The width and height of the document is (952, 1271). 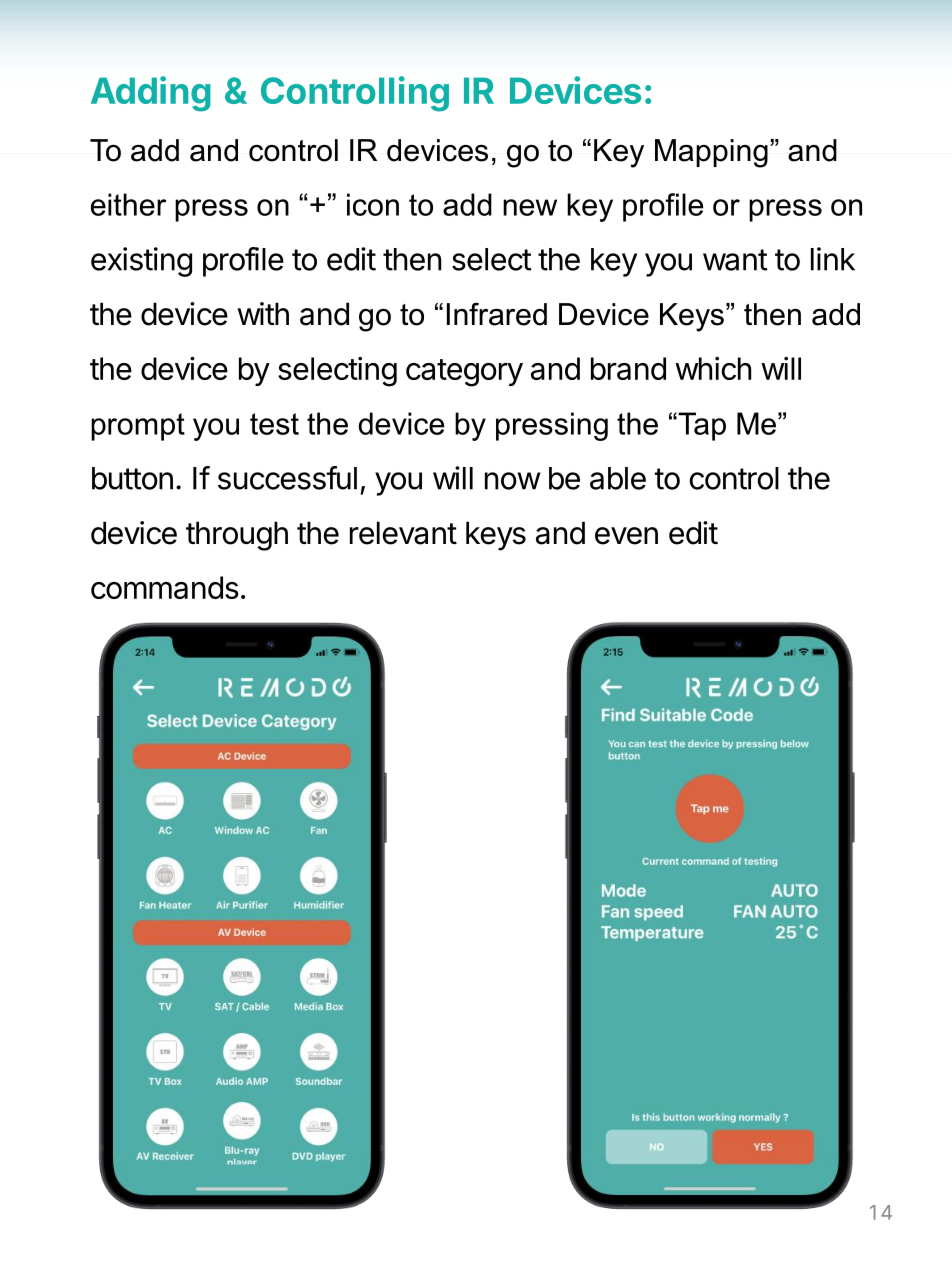 I want to click on new, so click(x=530, y=207).
